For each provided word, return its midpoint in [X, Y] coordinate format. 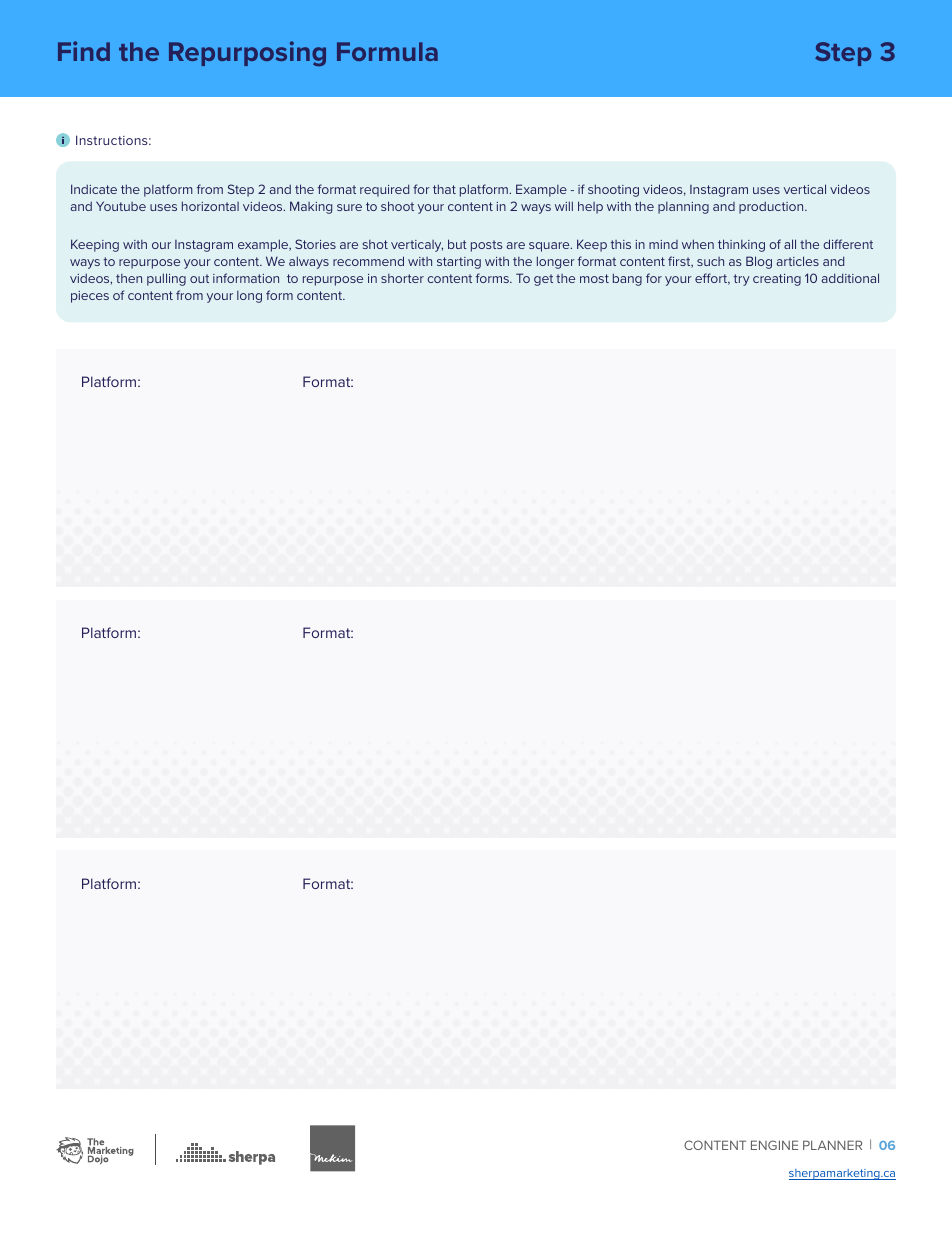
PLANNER [832, 1145]
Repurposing [247, 54]
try [741, 280]
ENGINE [774, 1145]
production [772, 208]
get [543, 280]
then [129, 278]
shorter [402, 278]
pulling [166, 279]
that [444, 189]
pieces [90, 297]
